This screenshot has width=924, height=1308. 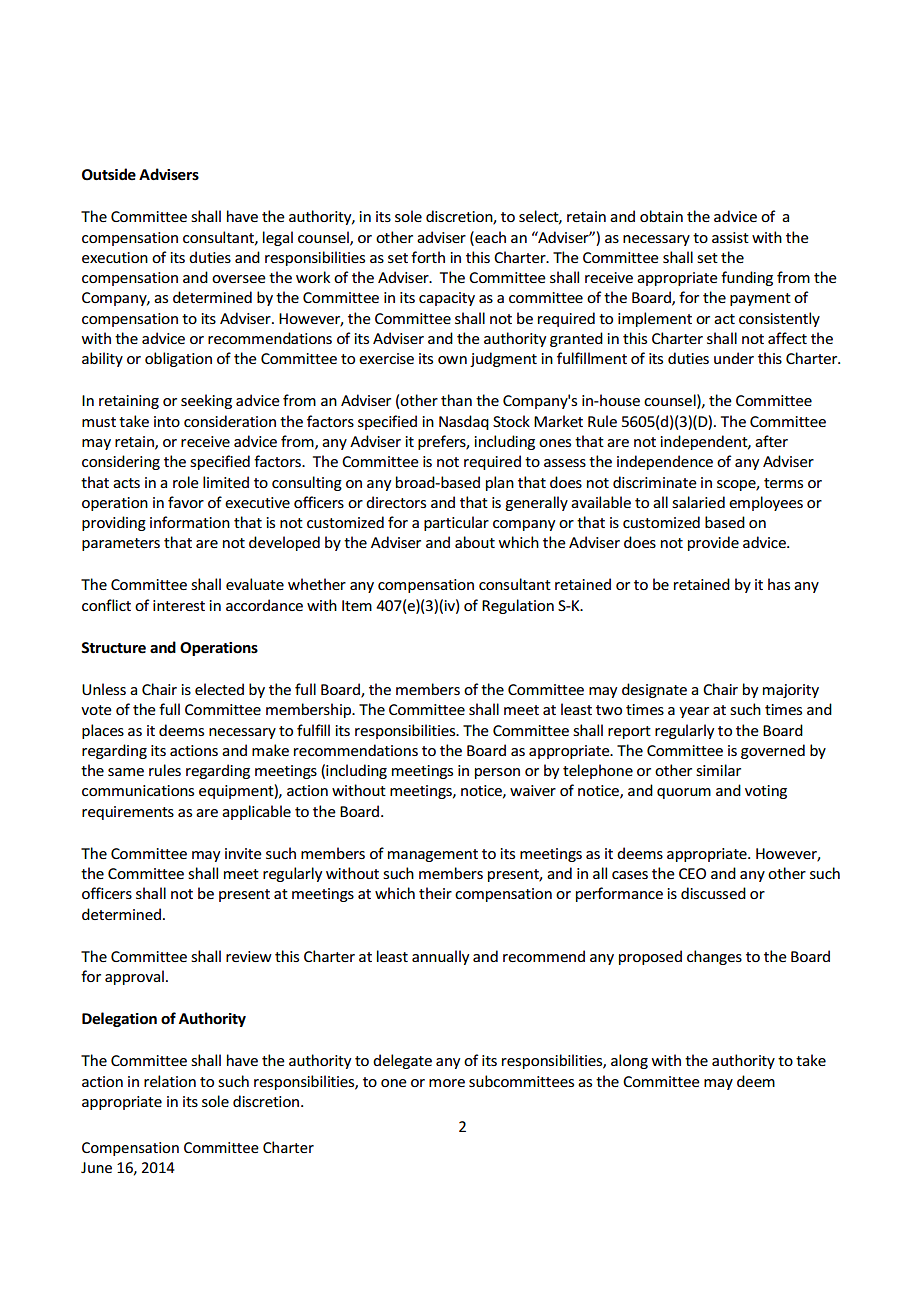 What do you see at coordinates (447, 1083) in the screenshot?
I see `more` at bounding box center [447, 1083].
